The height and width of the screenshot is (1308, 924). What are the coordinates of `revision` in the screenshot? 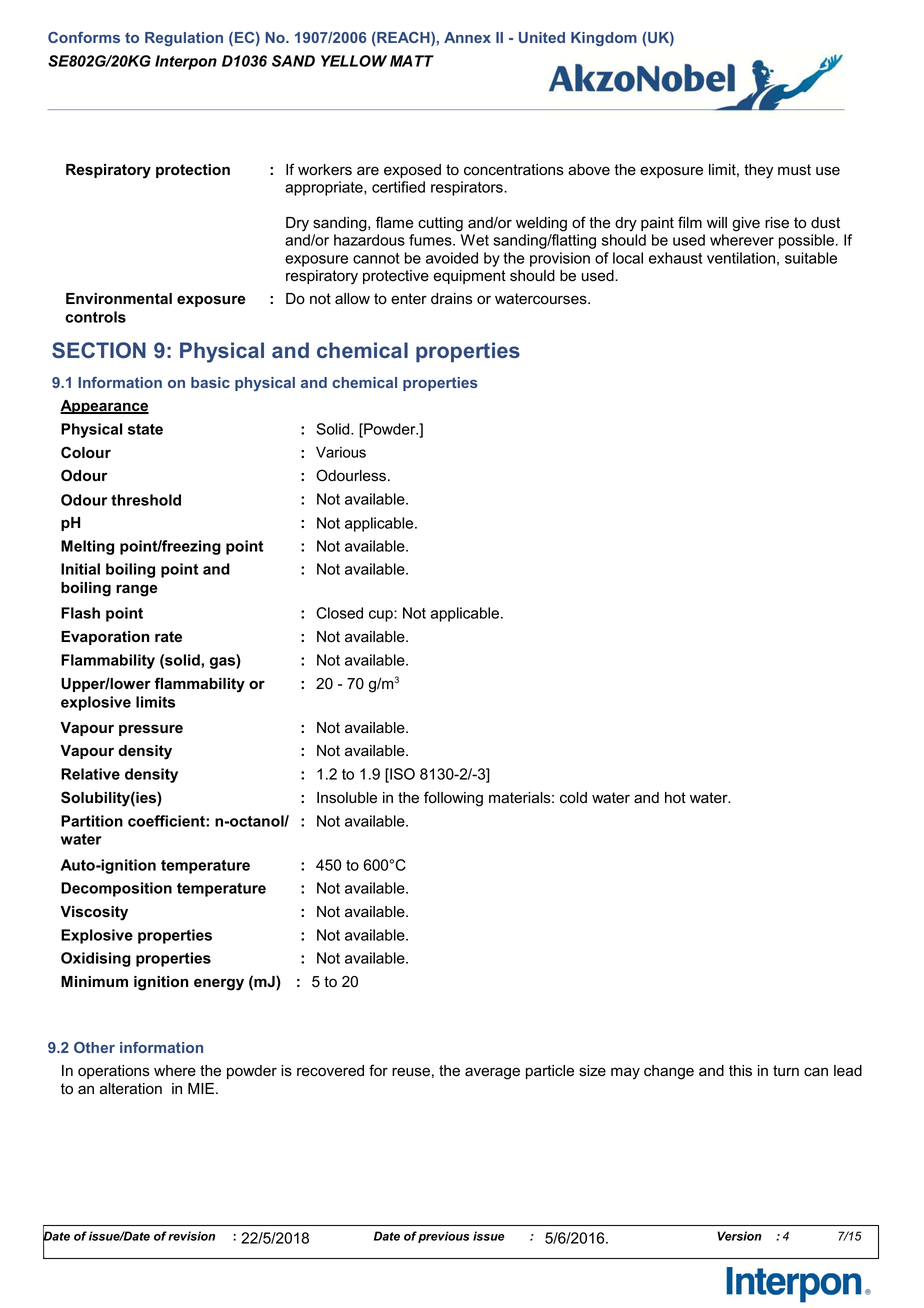 It's located at (191, 1236).
